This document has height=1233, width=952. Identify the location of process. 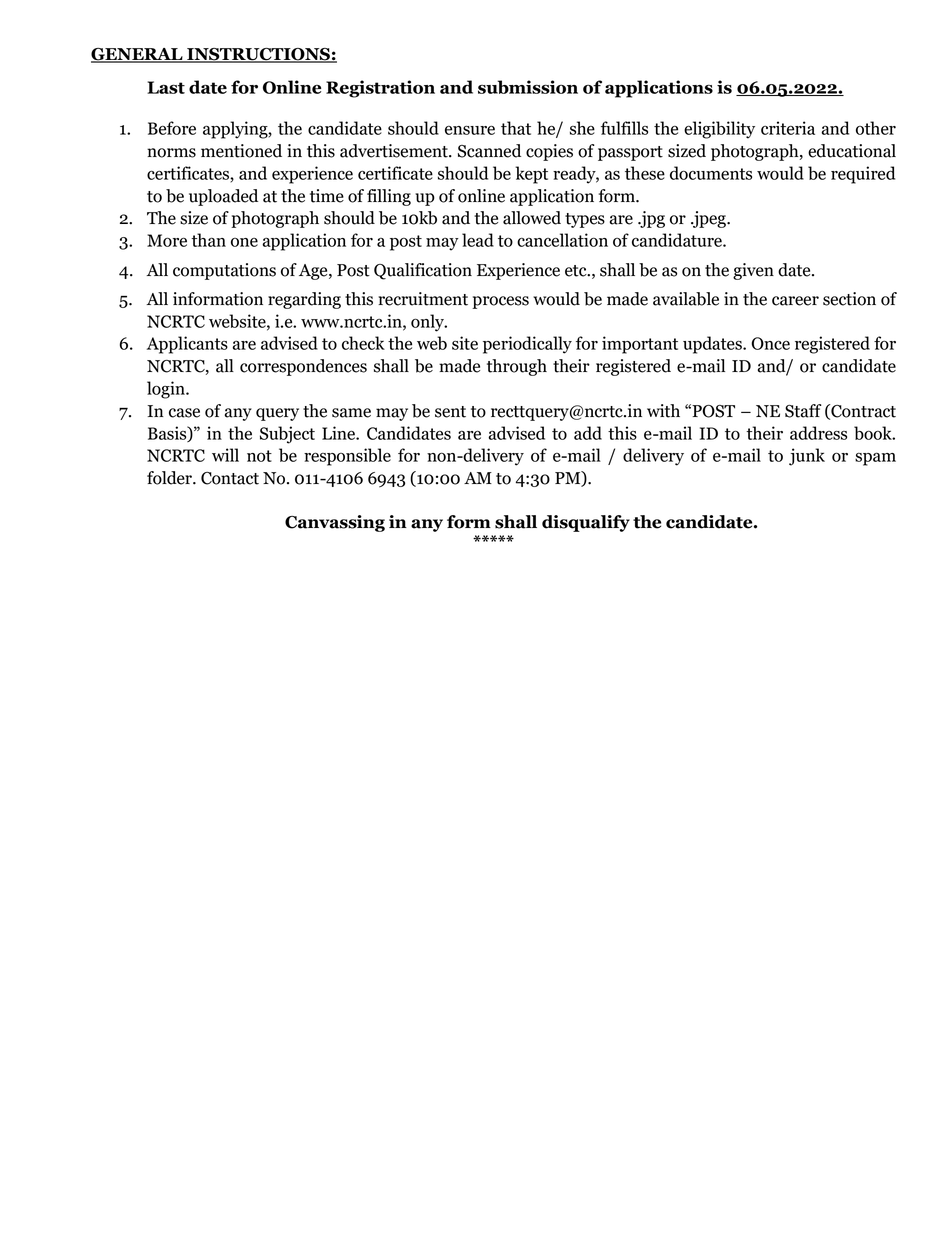
(500, 302).
